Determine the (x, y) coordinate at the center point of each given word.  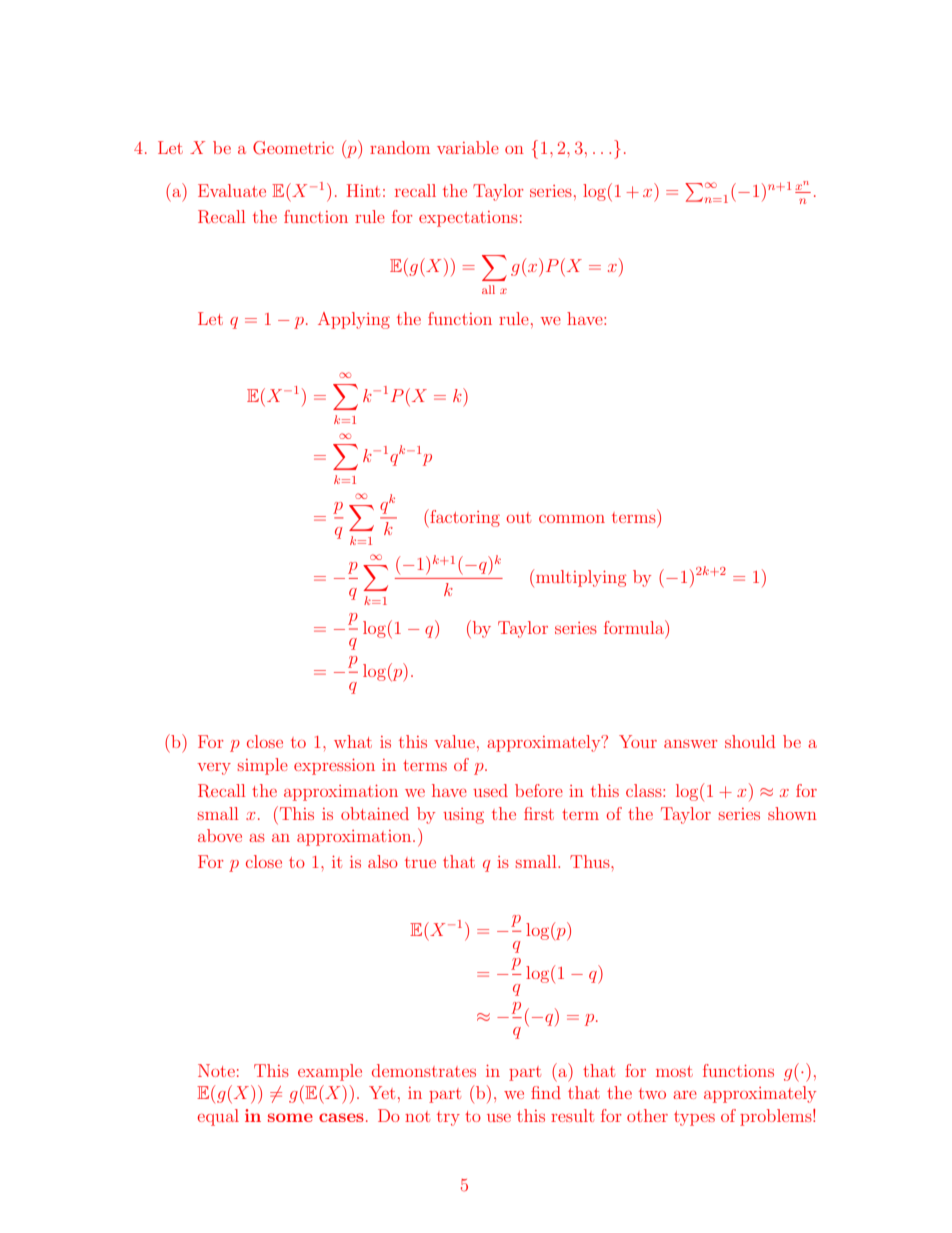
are (685, 1095)
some (290, 1117)
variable (468, 147)
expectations (468, 219)
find (546, 1092)
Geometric (293, 148)
